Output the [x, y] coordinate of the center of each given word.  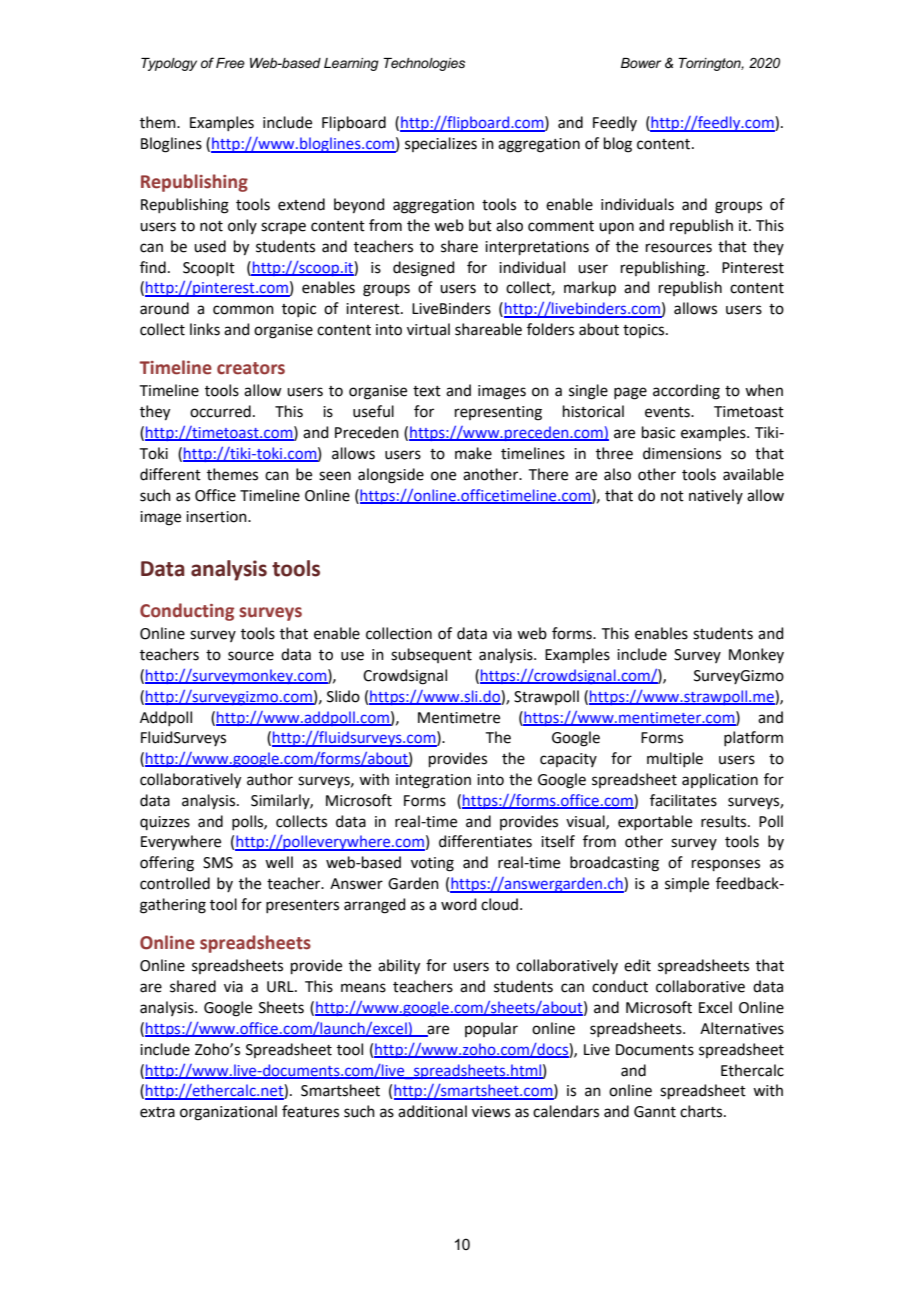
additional [432, 1111]
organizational [228, 1113]
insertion [217, 517]
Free [230, 63]
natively [716, 496]
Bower [641, 63]
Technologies [424, 64]
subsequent [431, 655]
